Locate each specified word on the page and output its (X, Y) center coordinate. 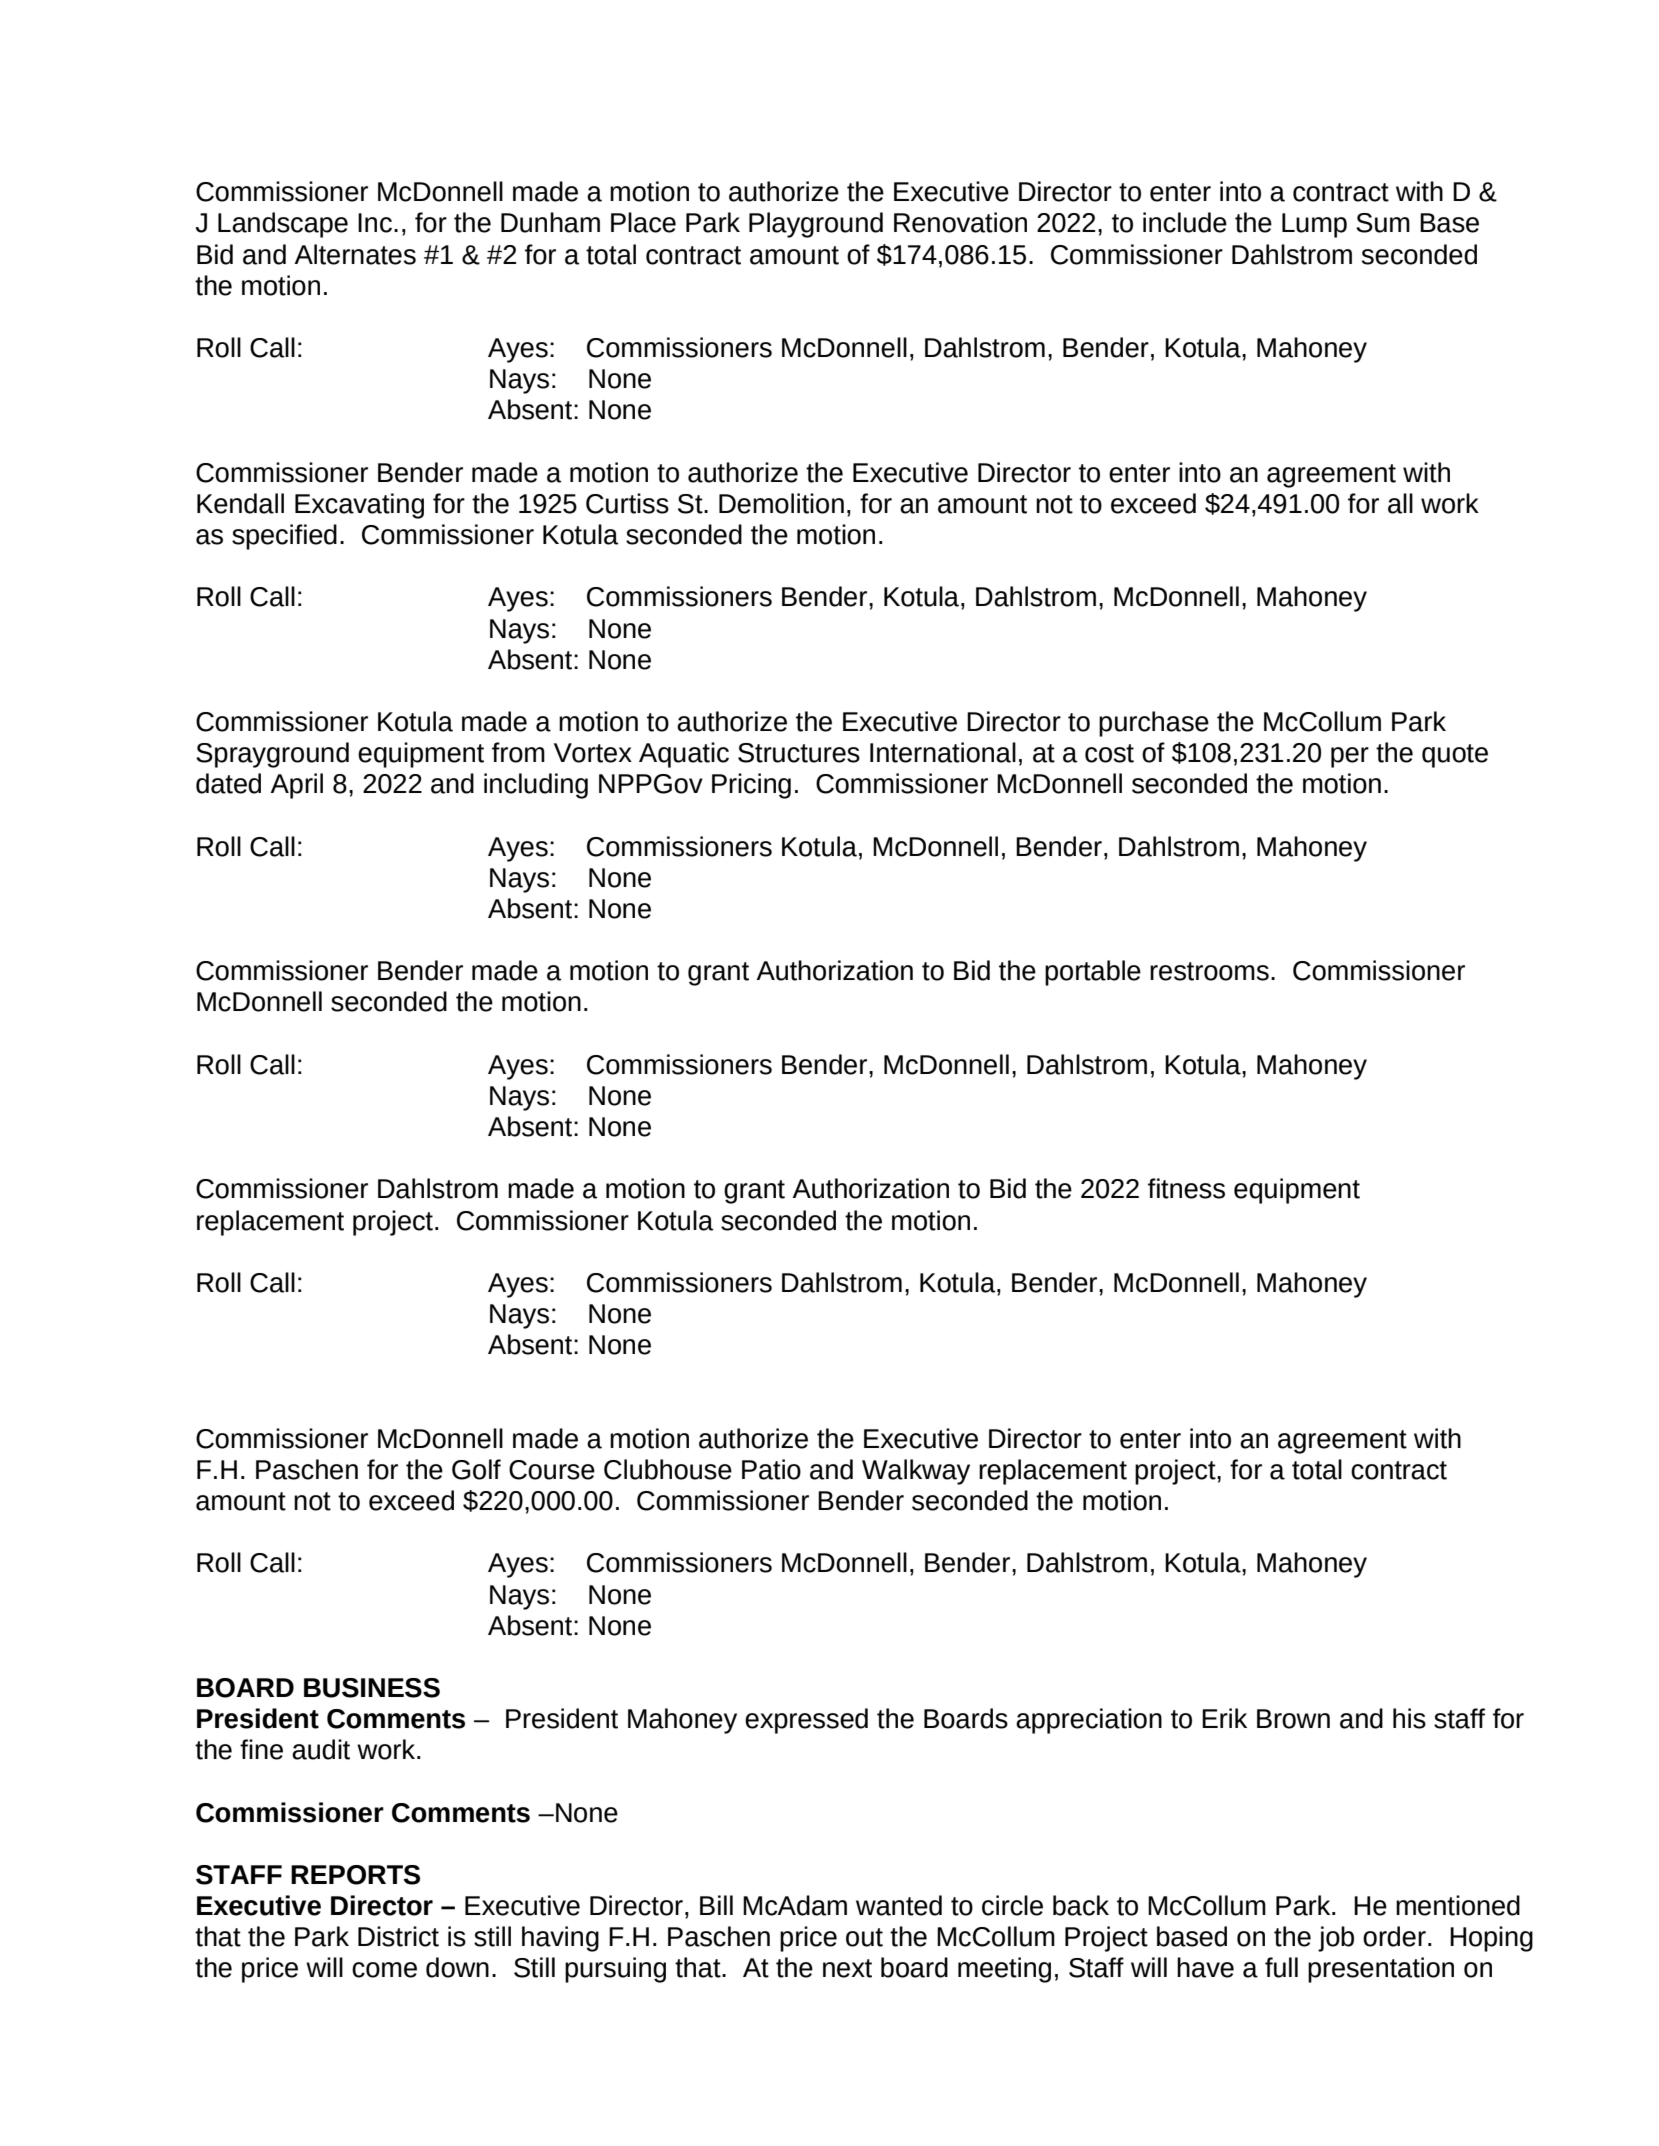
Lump (1314, 225)
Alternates (355, 254)
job (1336, 1939)
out (864, 1937)
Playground (816, 225)
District (398, 1936)
